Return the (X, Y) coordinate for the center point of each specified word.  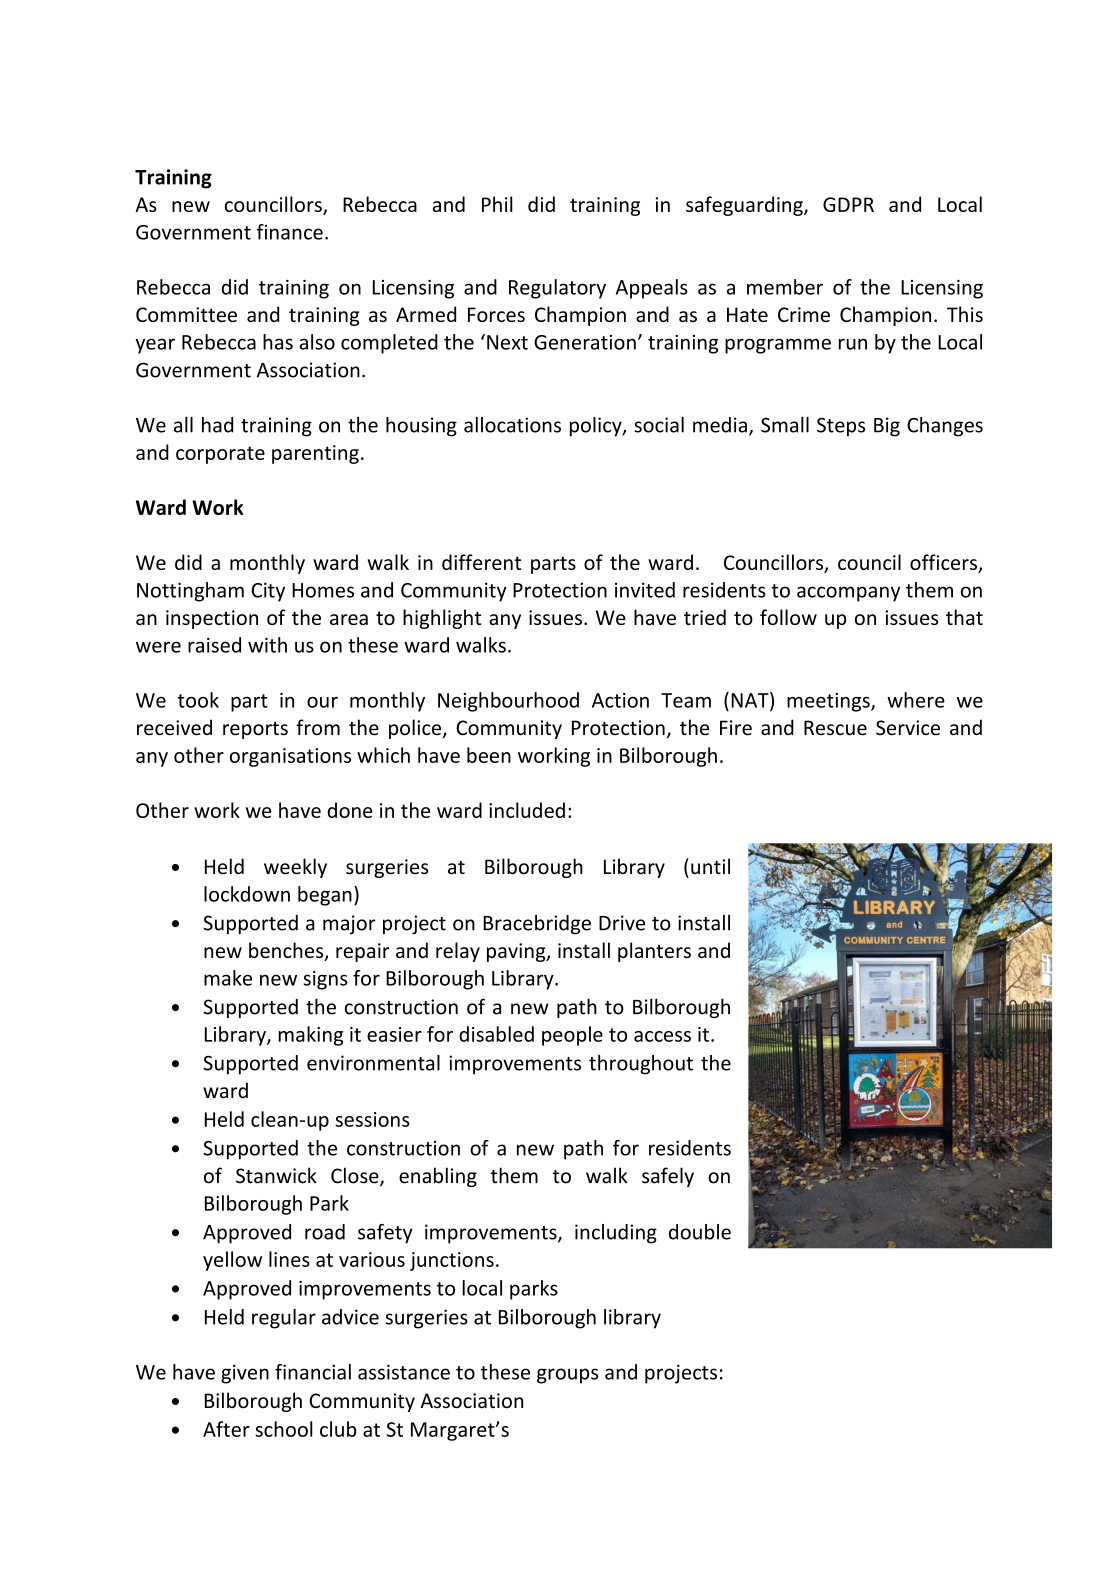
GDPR (848, 204)
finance (289, 232)
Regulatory (557, 289)
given (245, 1374)
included (527, 810)
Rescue (835, 728)
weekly (295, 868)
